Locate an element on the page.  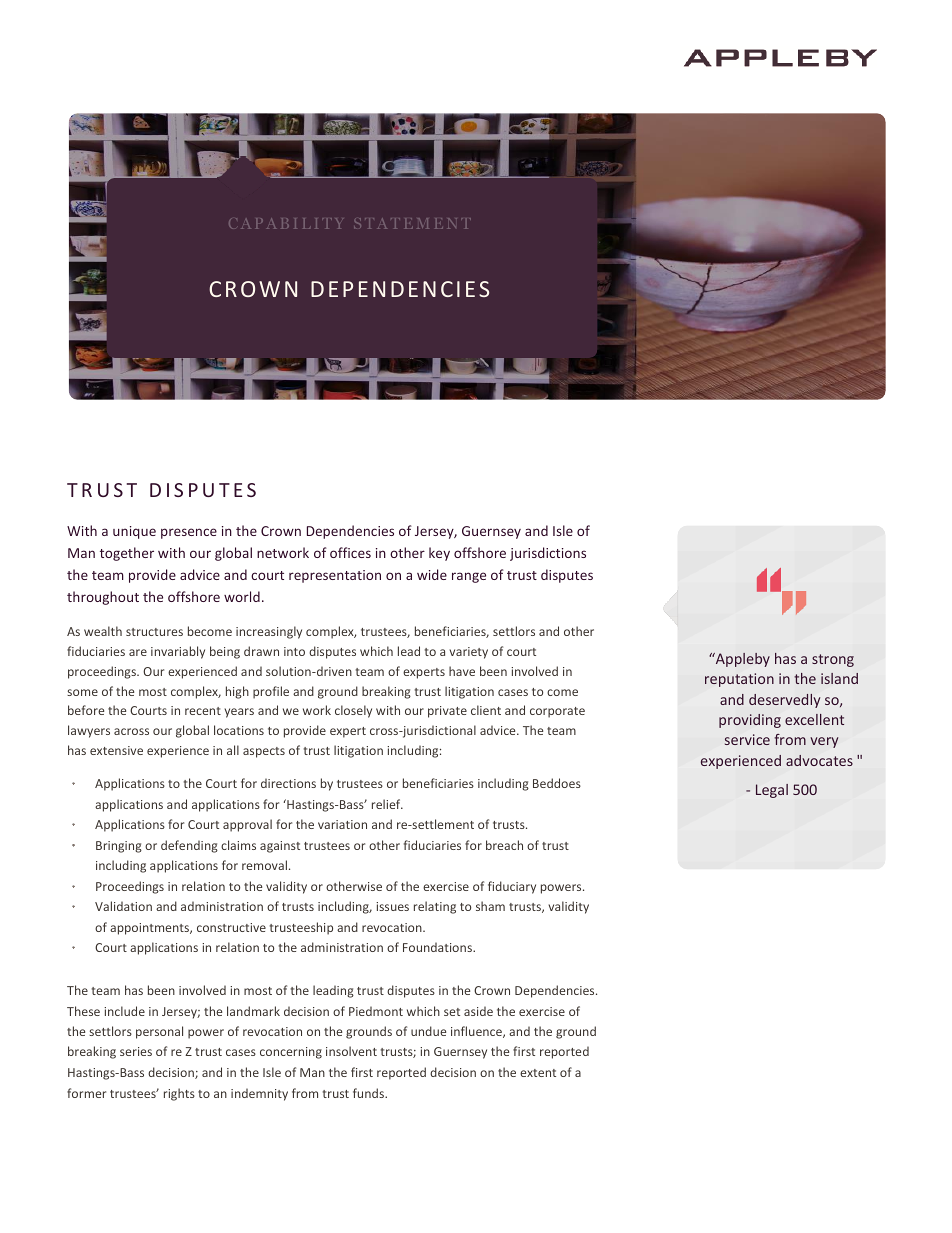
approval is located at coordinates (247, 825).
